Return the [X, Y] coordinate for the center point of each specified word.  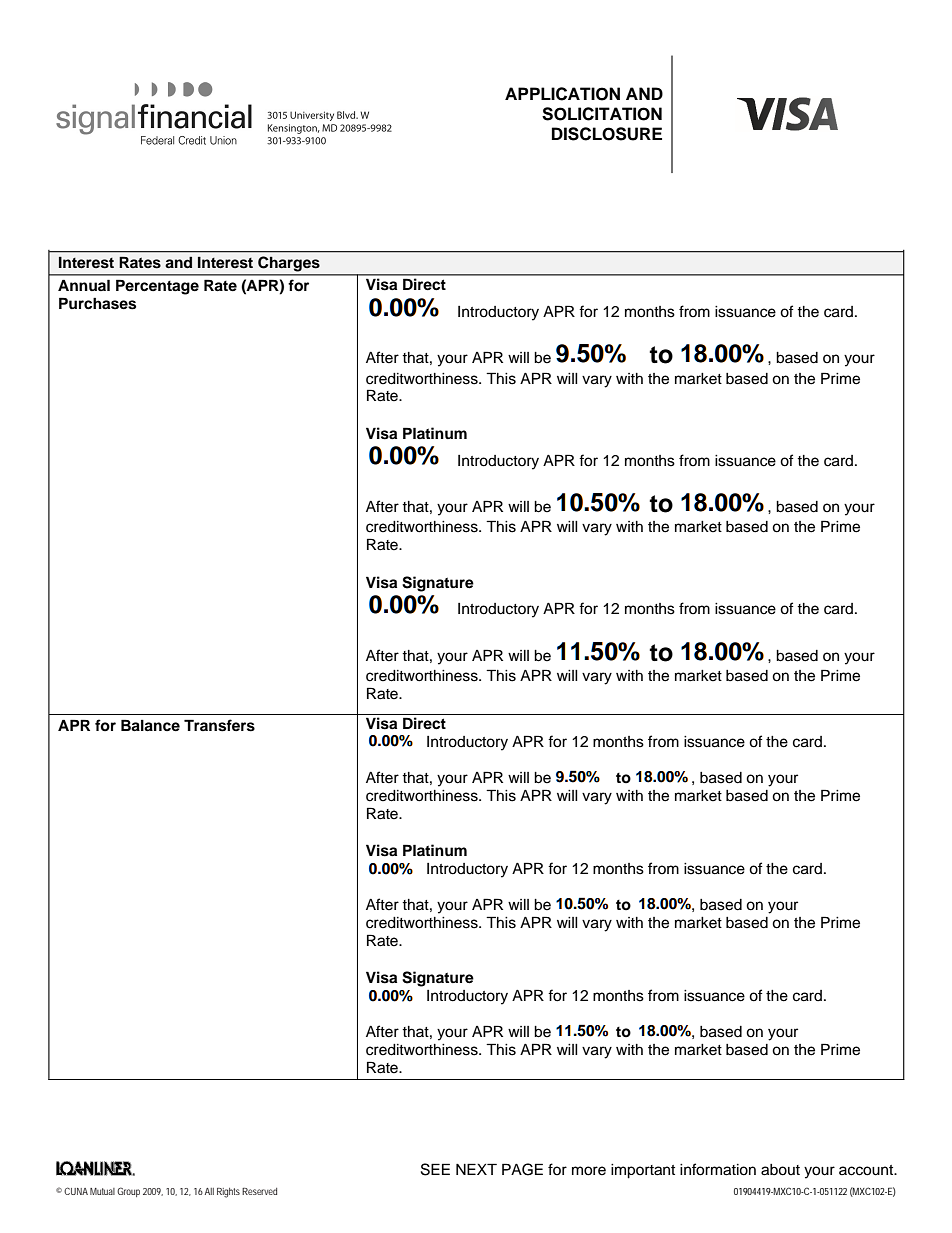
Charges [289, 264]
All [209, 1191]
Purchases [97, 303]
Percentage [157, 287]
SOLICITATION [602, 114]
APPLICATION [562, 94]
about [780, 1170]
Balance [150, 725]
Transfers [219, 725]
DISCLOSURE [607, 134]
